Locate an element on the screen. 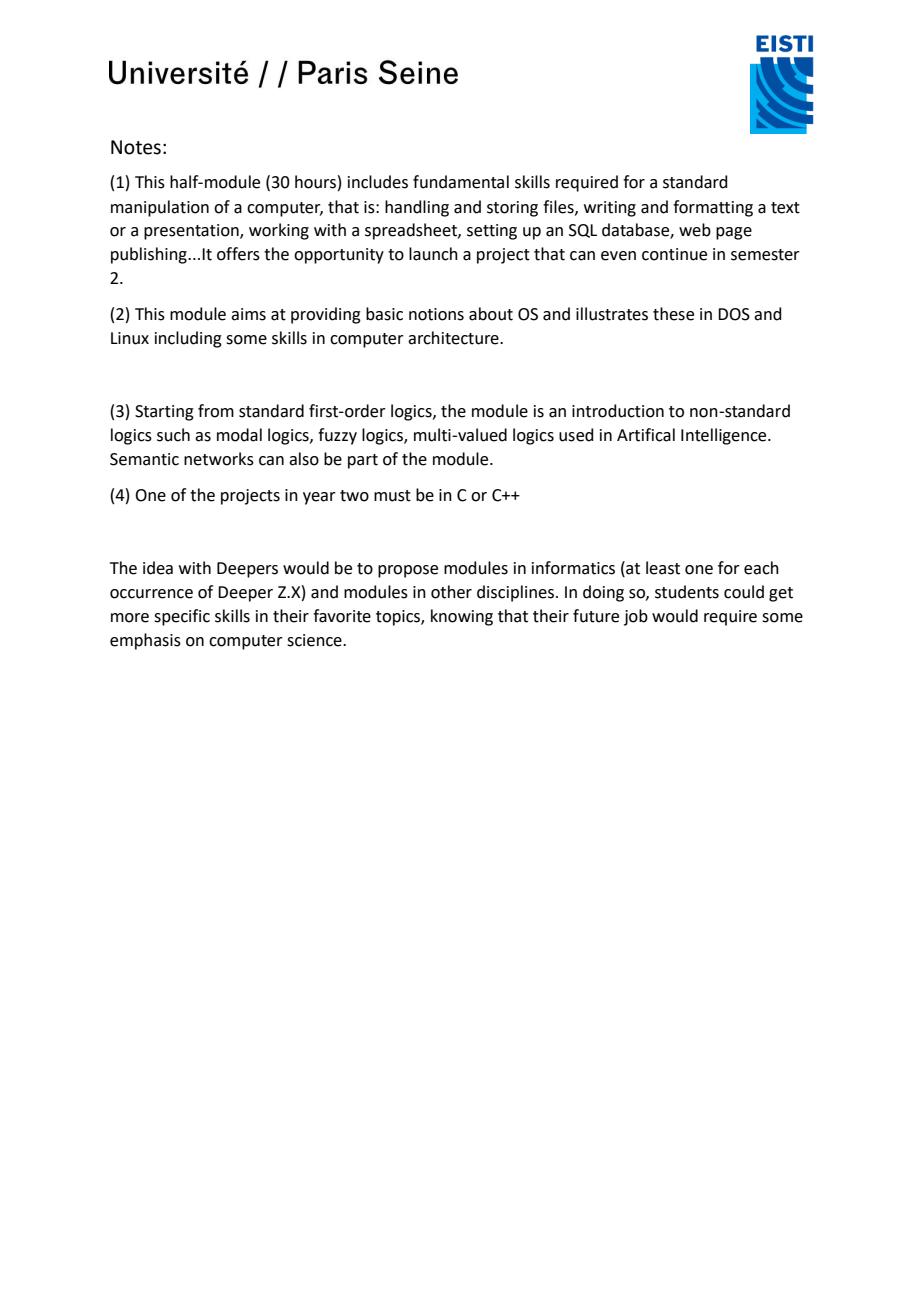  fundamental is located at coordinates (461, 182).
